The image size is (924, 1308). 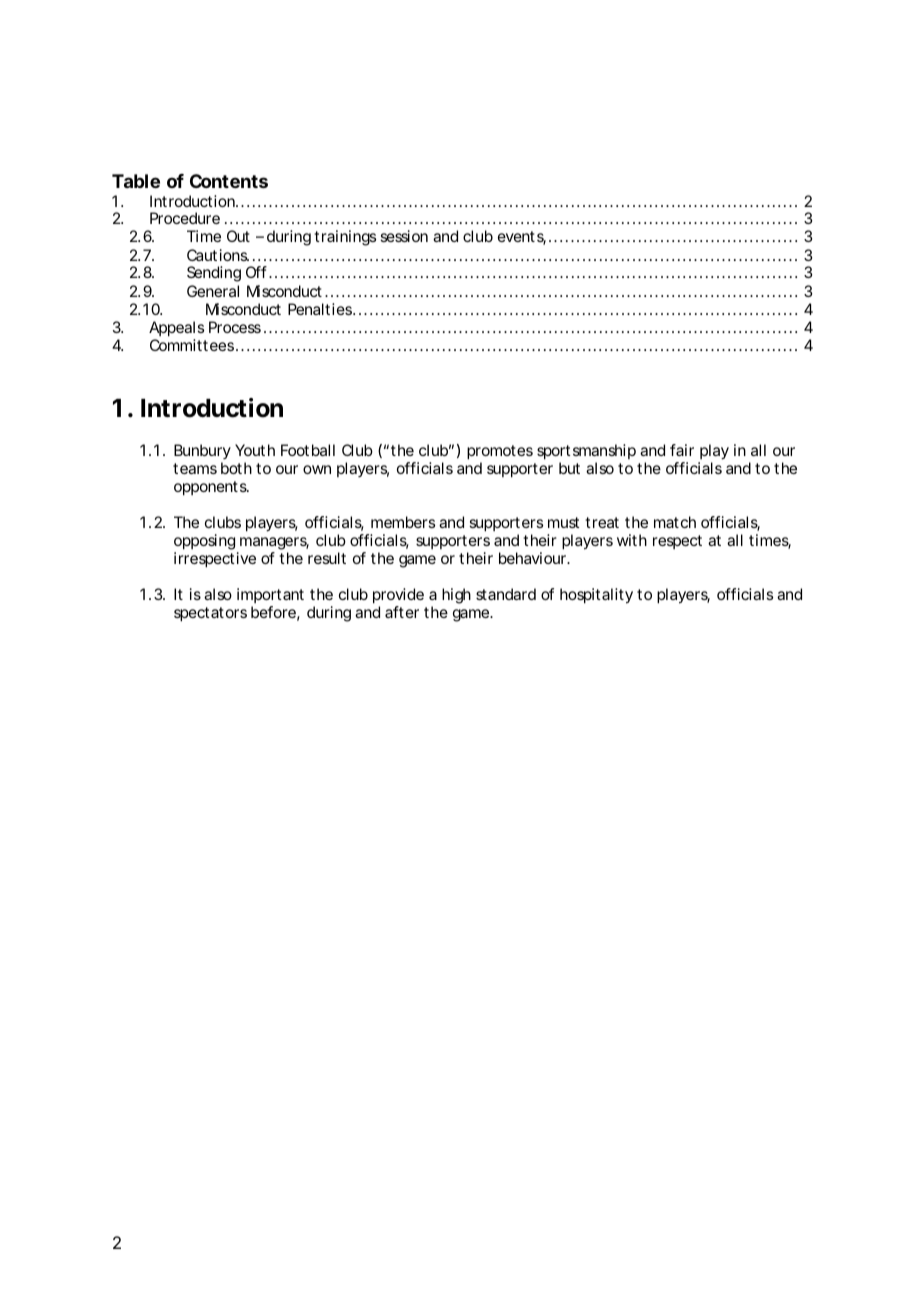 I want to click on session, so click(x=404, y=236).
